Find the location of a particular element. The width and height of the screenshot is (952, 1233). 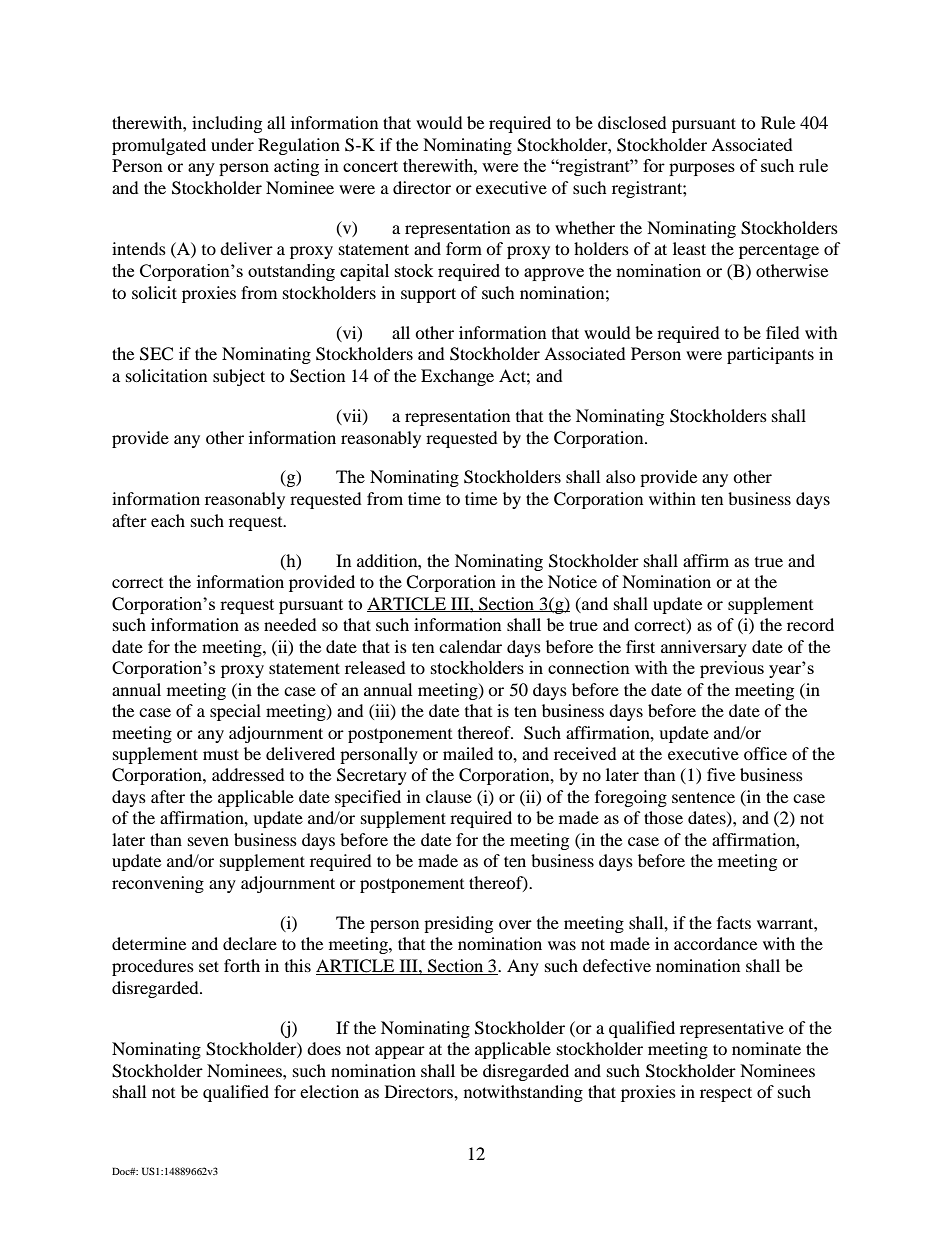

Notice is located at coordinates (572, 581).
